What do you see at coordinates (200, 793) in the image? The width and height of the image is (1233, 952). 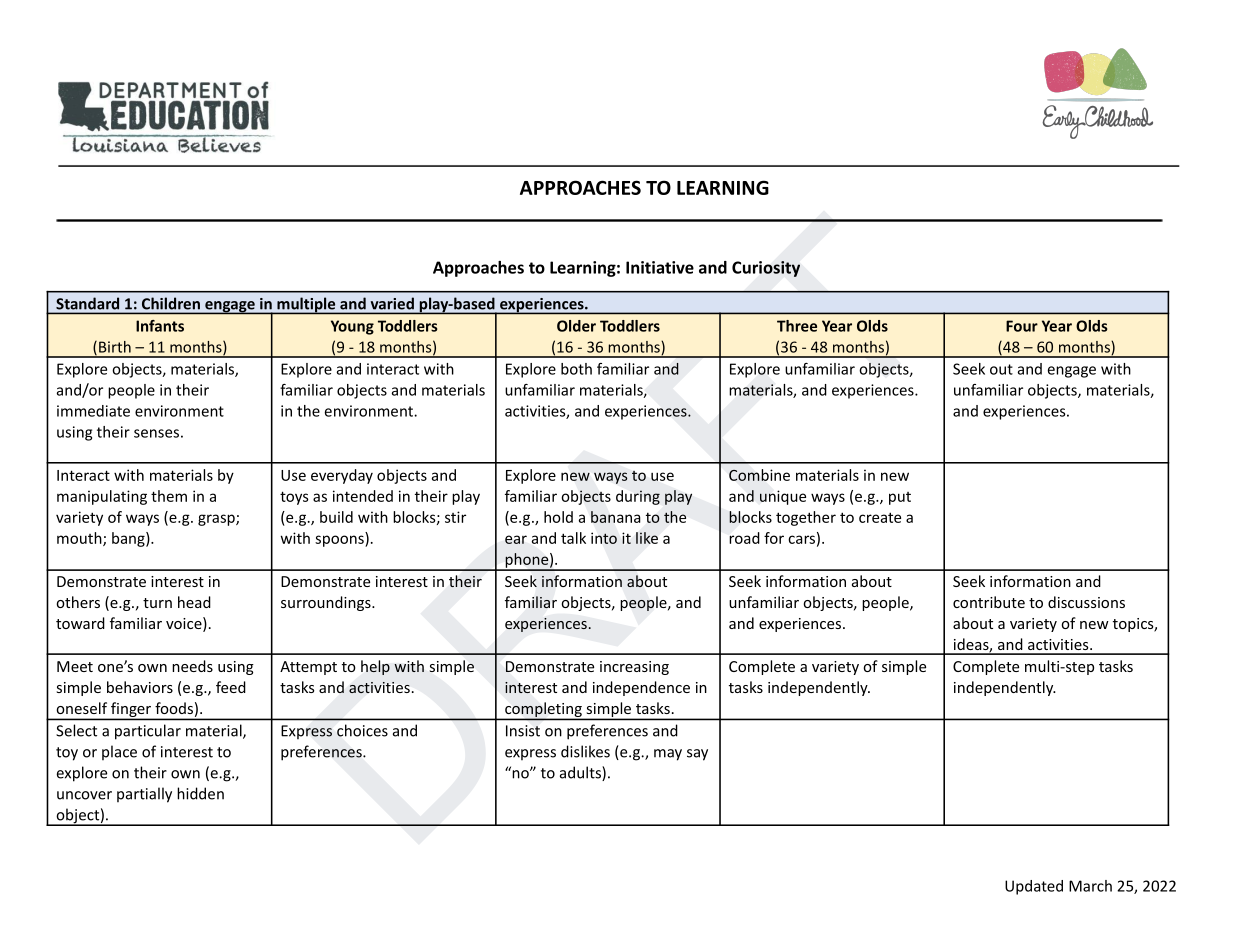 I see `hidden` at bounding box center [200, 793].
